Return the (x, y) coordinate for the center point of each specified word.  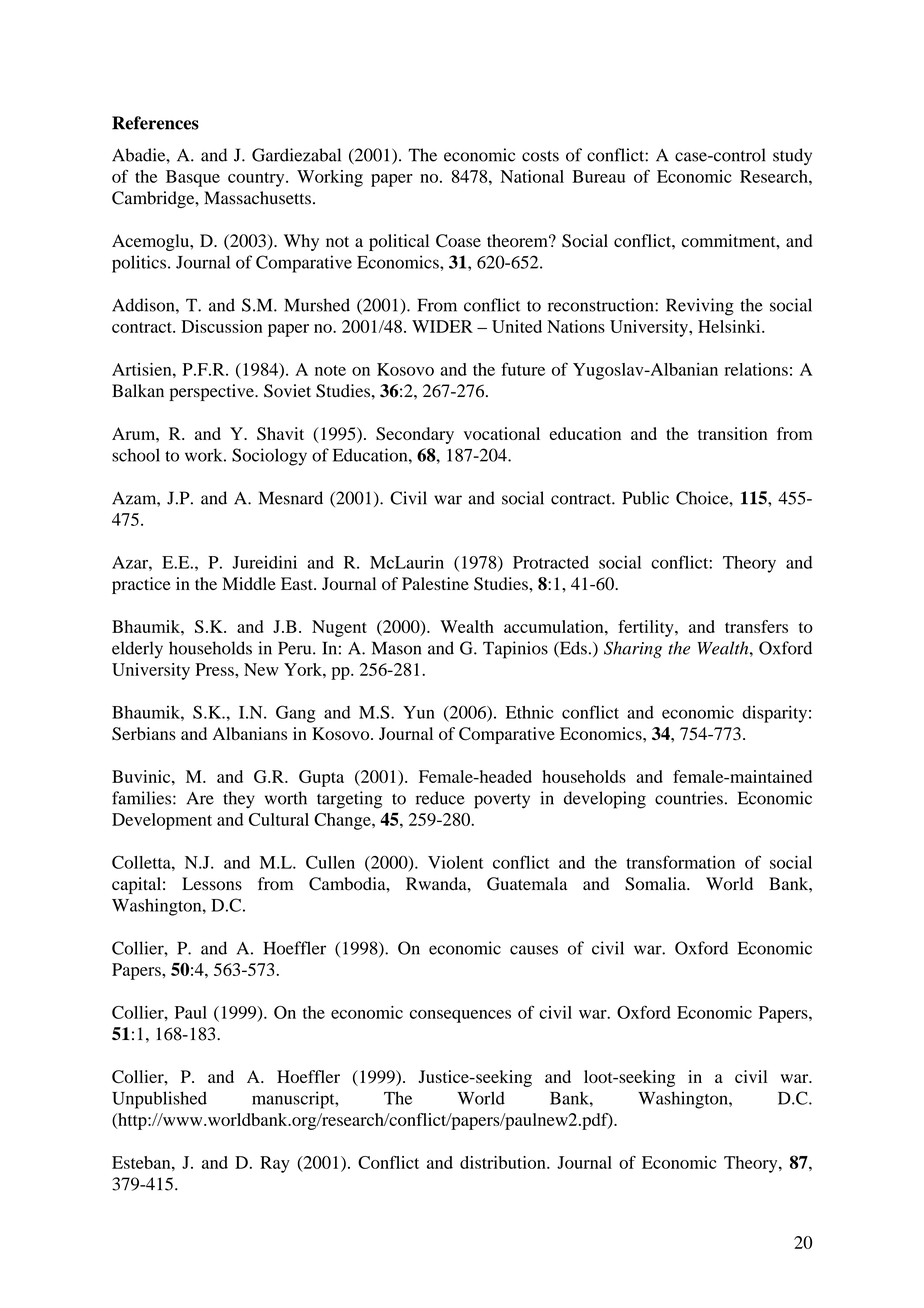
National (532, 176)
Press (215, 669)
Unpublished (159, 1100)
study (792, 157)
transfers (756, 626)
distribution (504, 1162)
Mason (396, 648)
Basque (193, 178)
